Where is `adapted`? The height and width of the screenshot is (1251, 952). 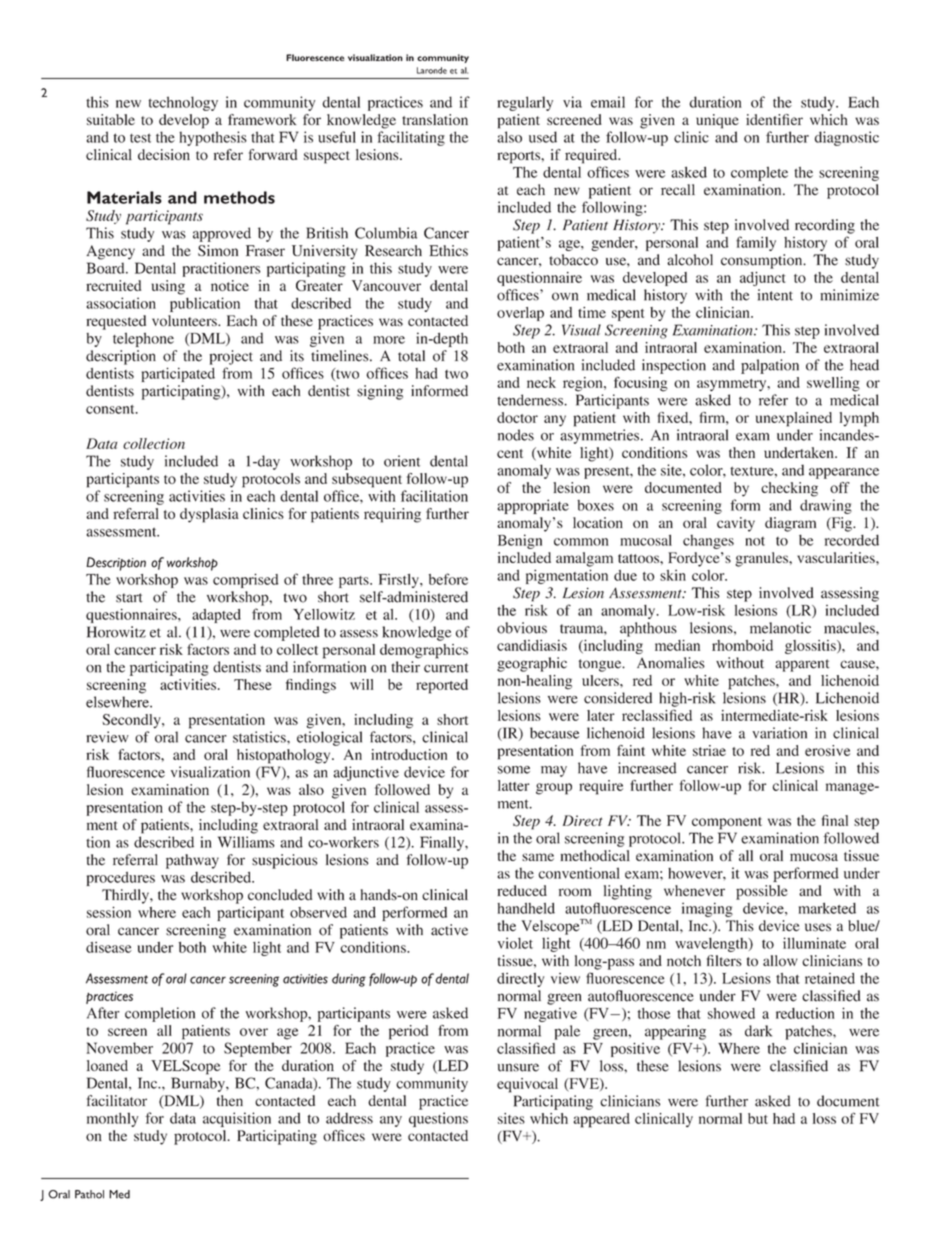 adapted is located at coordinates (216, 616).
